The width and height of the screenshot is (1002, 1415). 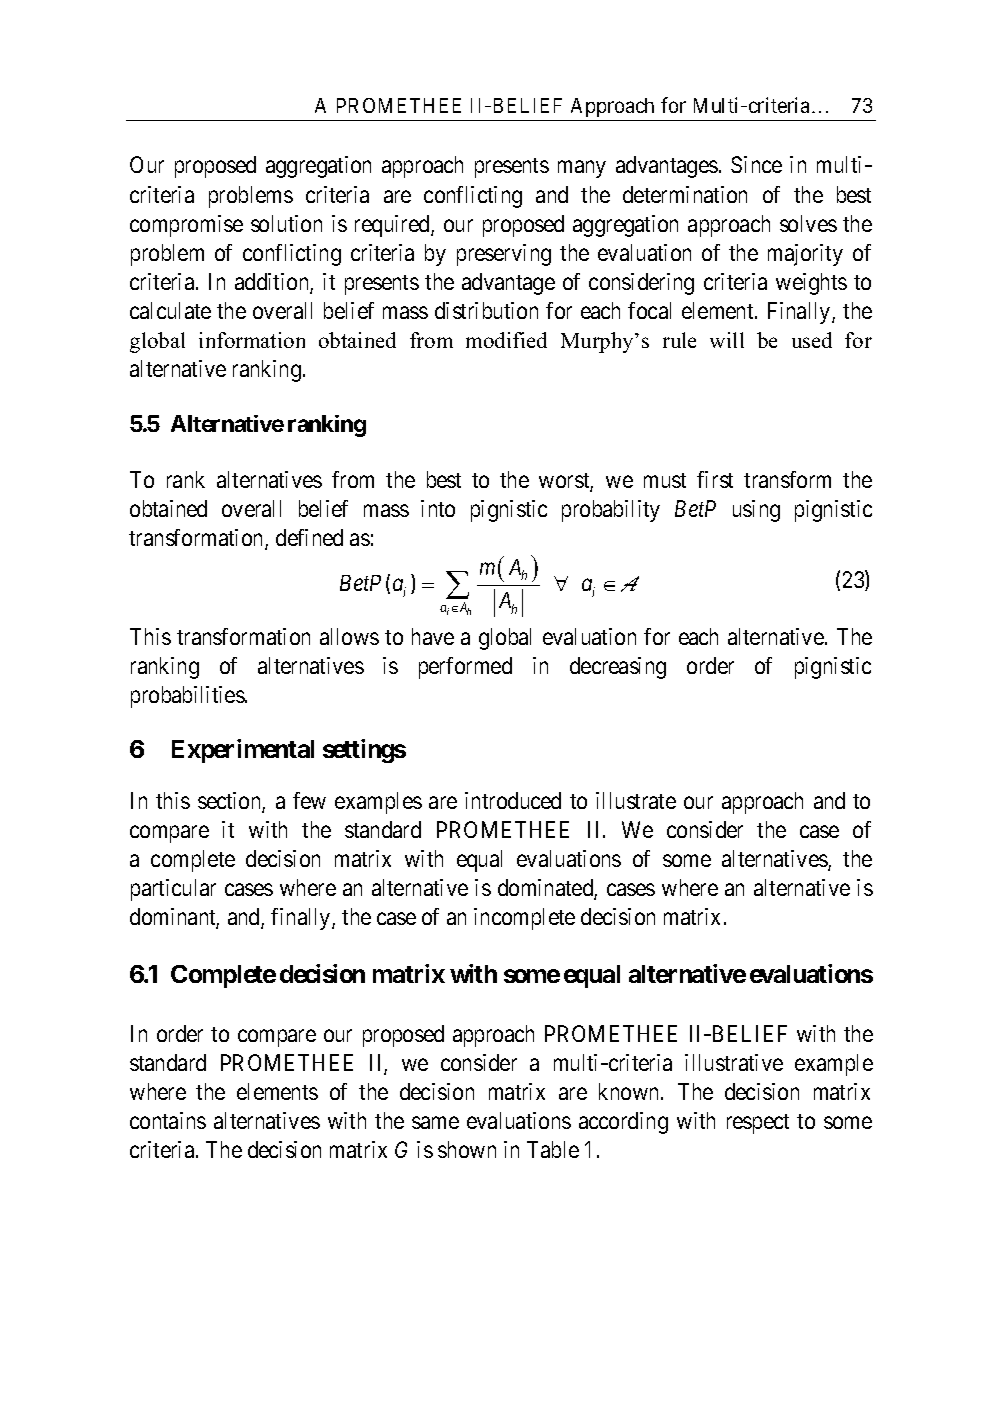 I want to click on contains, so click(x=168, y=1120).
